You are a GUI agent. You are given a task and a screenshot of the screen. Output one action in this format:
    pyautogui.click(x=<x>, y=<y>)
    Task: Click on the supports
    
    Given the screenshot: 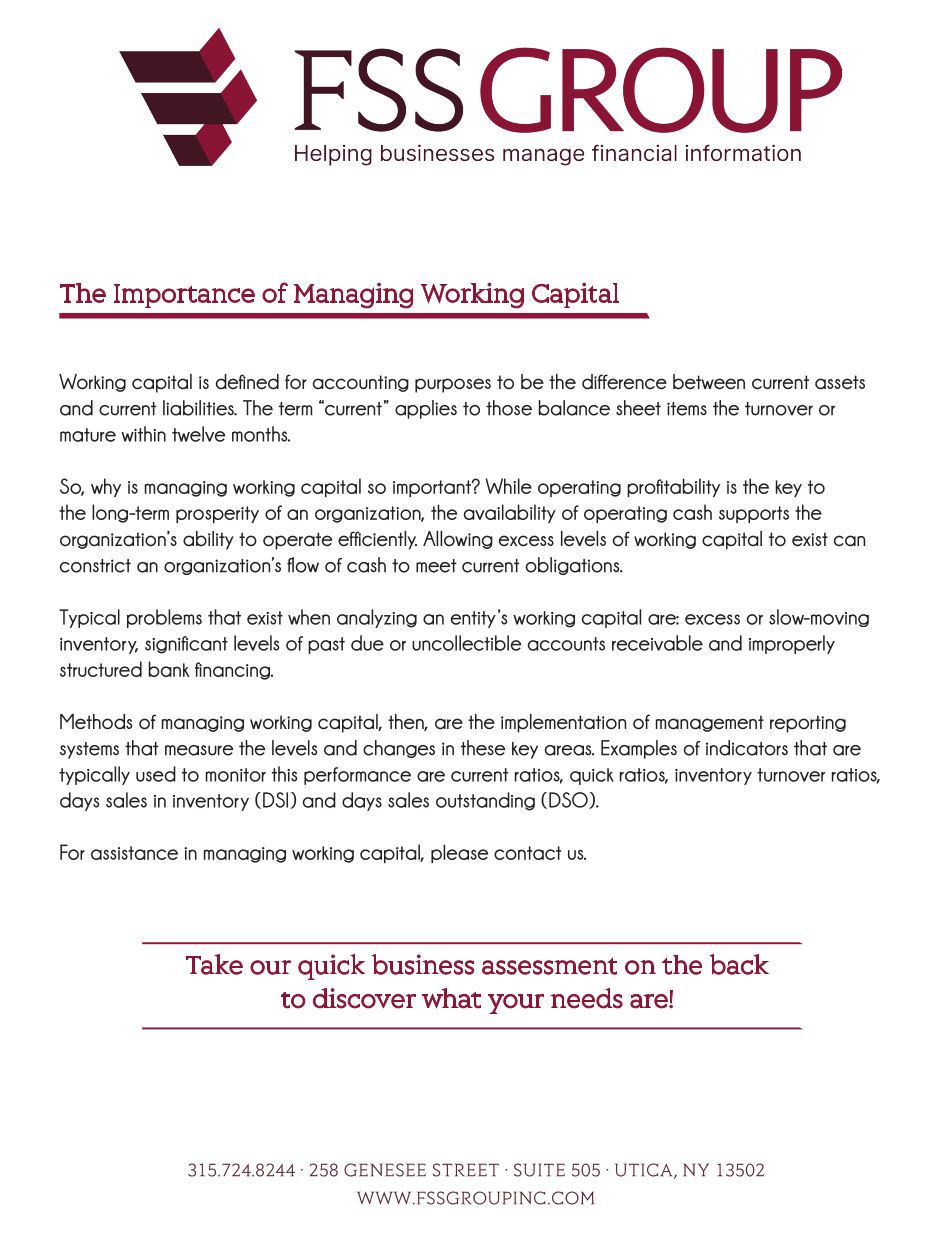 What is the action you would take?
    pyautogui.click(x=754, y=514)
